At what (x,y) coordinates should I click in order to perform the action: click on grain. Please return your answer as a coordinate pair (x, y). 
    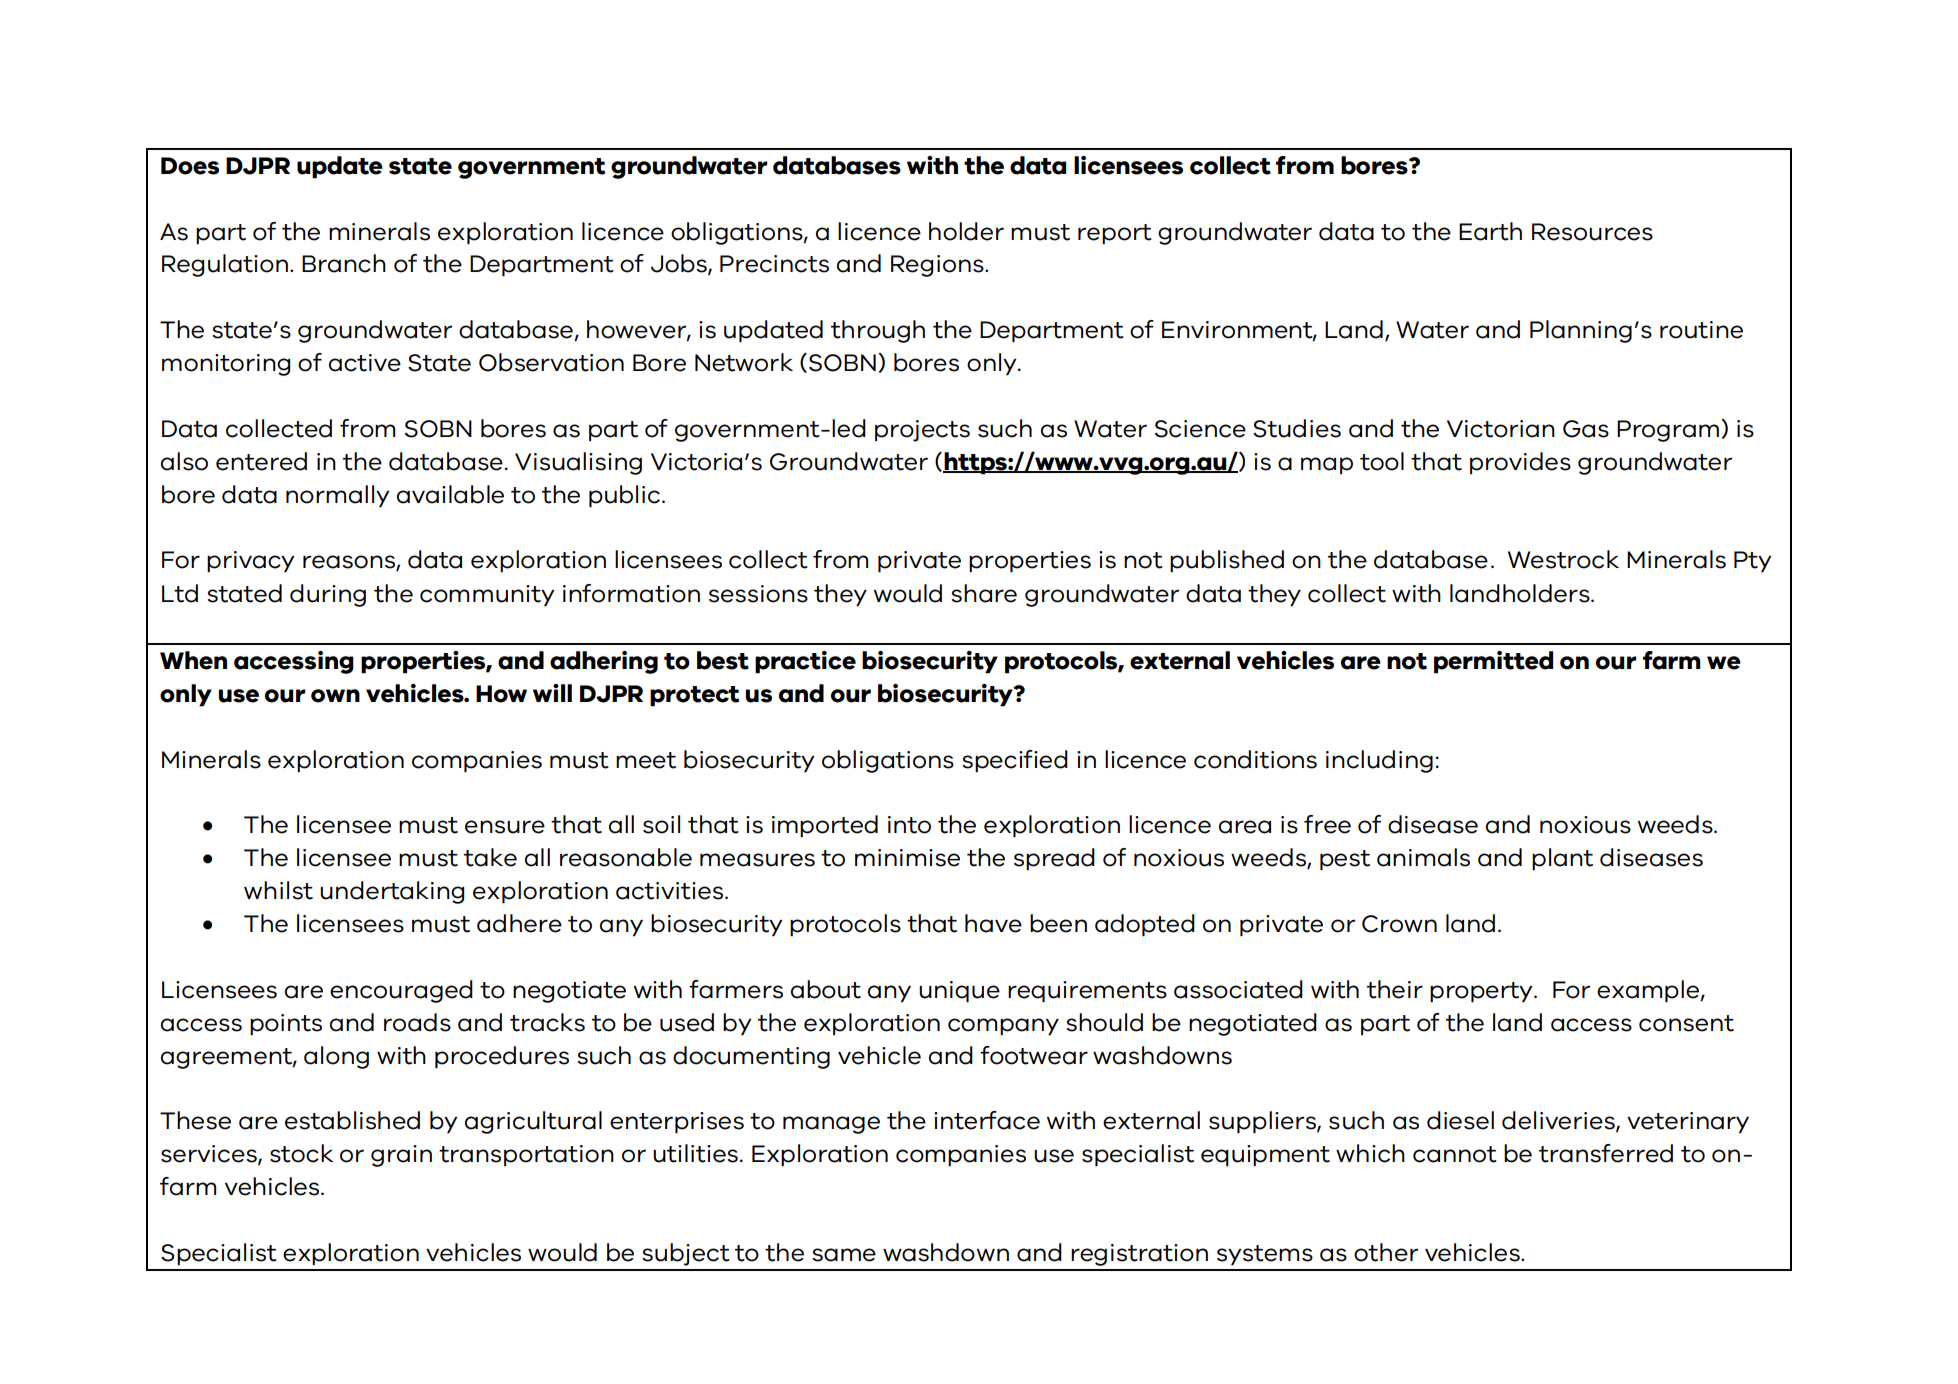
    Looking at the image, I should click on (401, 1156).
